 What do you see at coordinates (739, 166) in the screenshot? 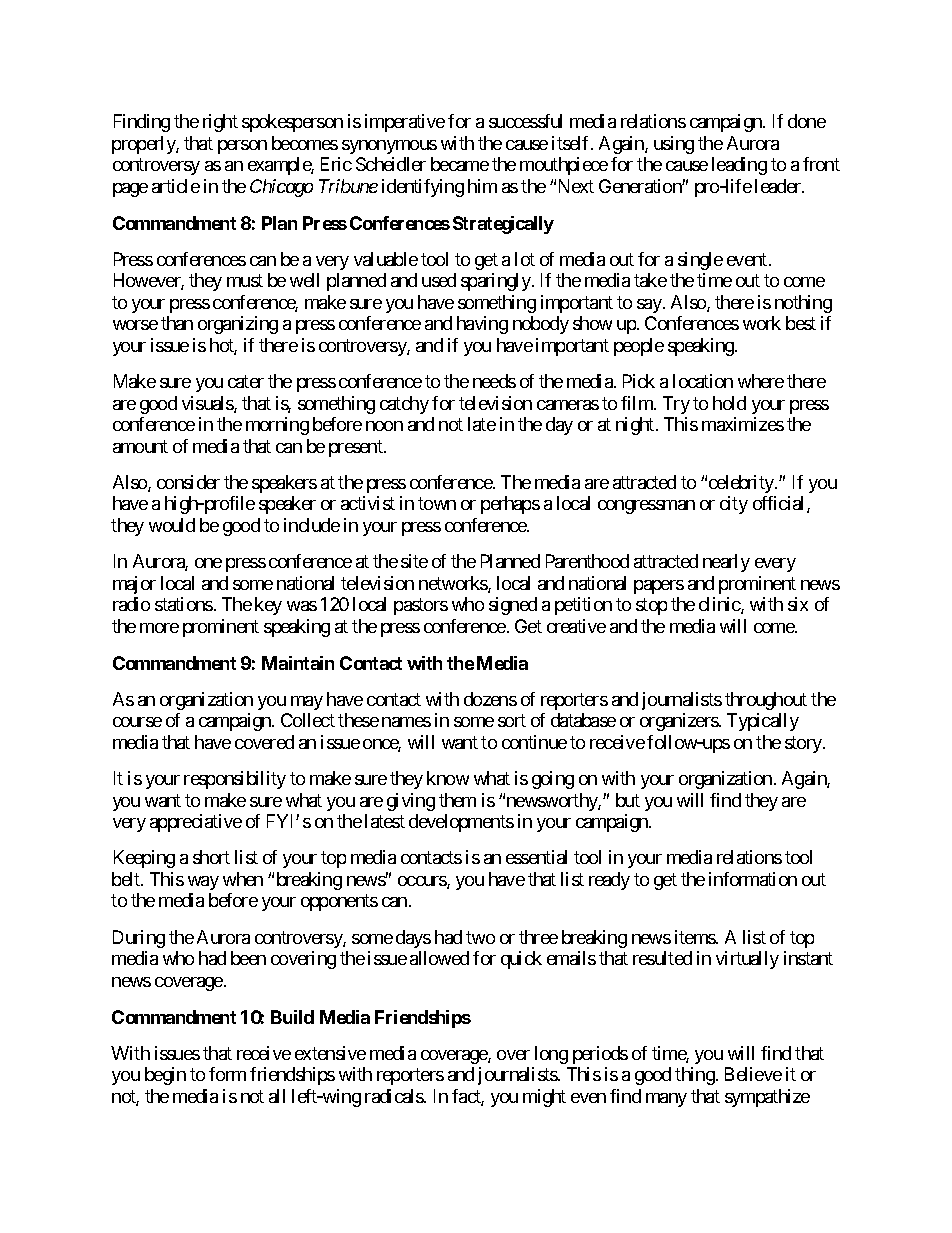
I see `leading` at bounding box center [739, 166].
